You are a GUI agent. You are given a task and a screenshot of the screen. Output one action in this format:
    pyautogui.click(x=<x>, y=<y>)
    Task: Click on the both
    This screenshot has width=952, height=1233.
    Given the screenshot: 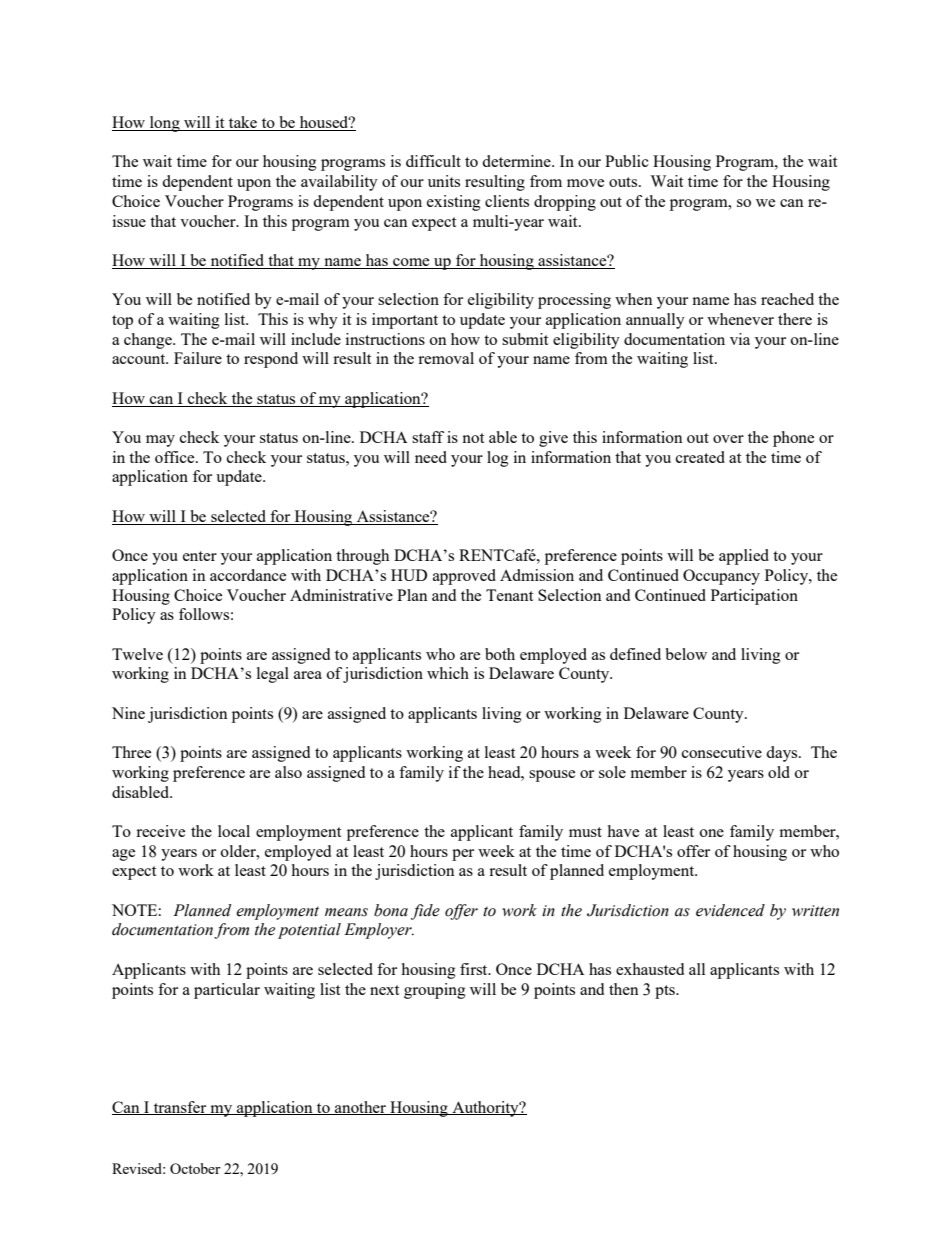 What is the action you would take?
    pyautogui.click(x=500, y=654)
